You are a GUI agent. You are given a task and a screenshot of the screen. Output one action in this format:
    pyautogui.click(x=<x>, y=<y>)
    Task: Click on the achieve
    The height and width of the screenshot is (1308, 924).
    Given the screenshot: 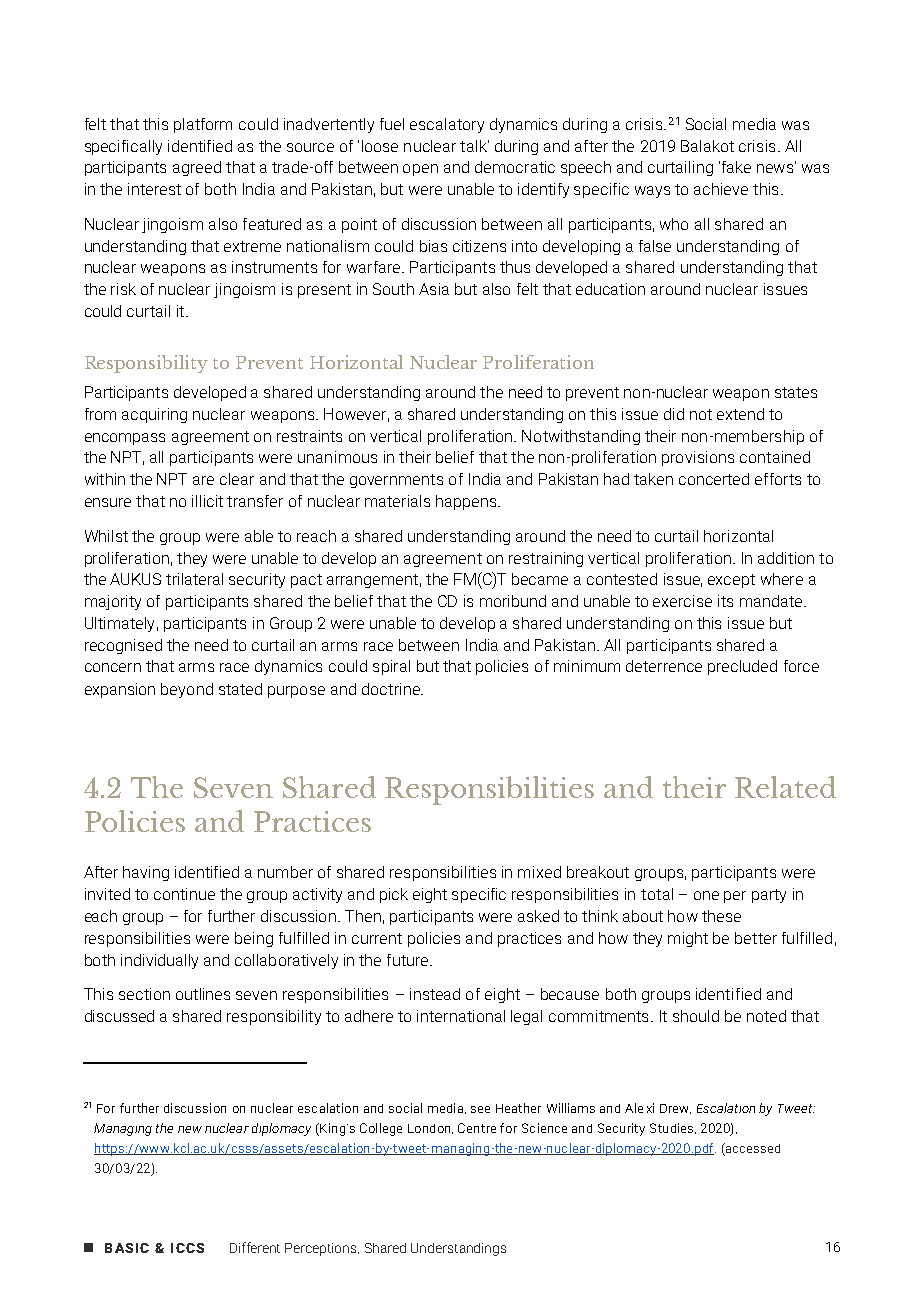 What is the action you would take?
    pyautogui.click(x=721, y=189)
